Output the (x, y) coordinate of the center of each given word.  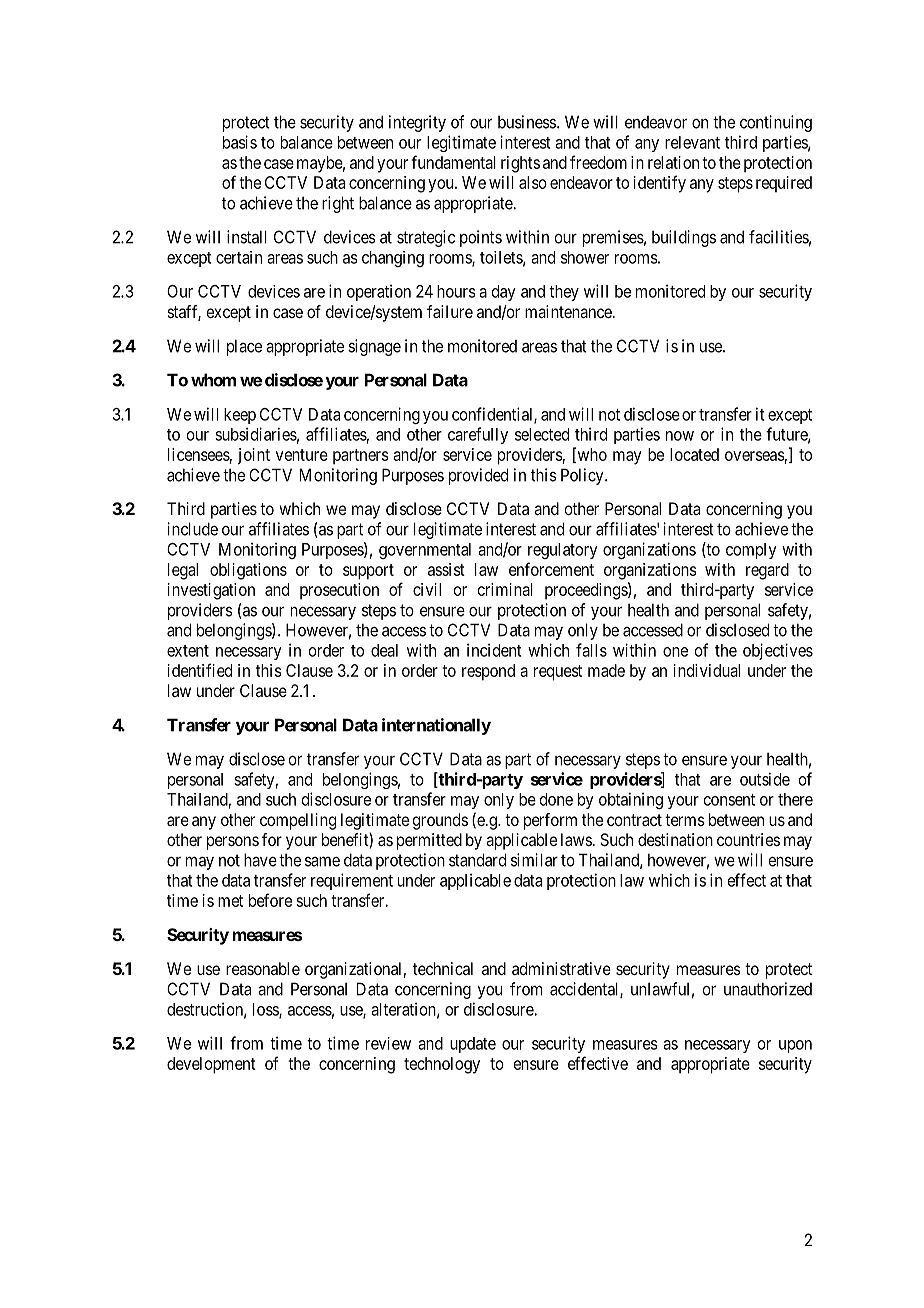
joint (254, 456)
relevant (692, 142)
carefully (478, 435)
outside (765, 779)
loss (266, 1010)
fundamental (453, 162)
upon (795, 1046)
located (694, 454)
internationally (436, 726)
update (473, 1045)
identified (200, 670)
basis (240, 142)
